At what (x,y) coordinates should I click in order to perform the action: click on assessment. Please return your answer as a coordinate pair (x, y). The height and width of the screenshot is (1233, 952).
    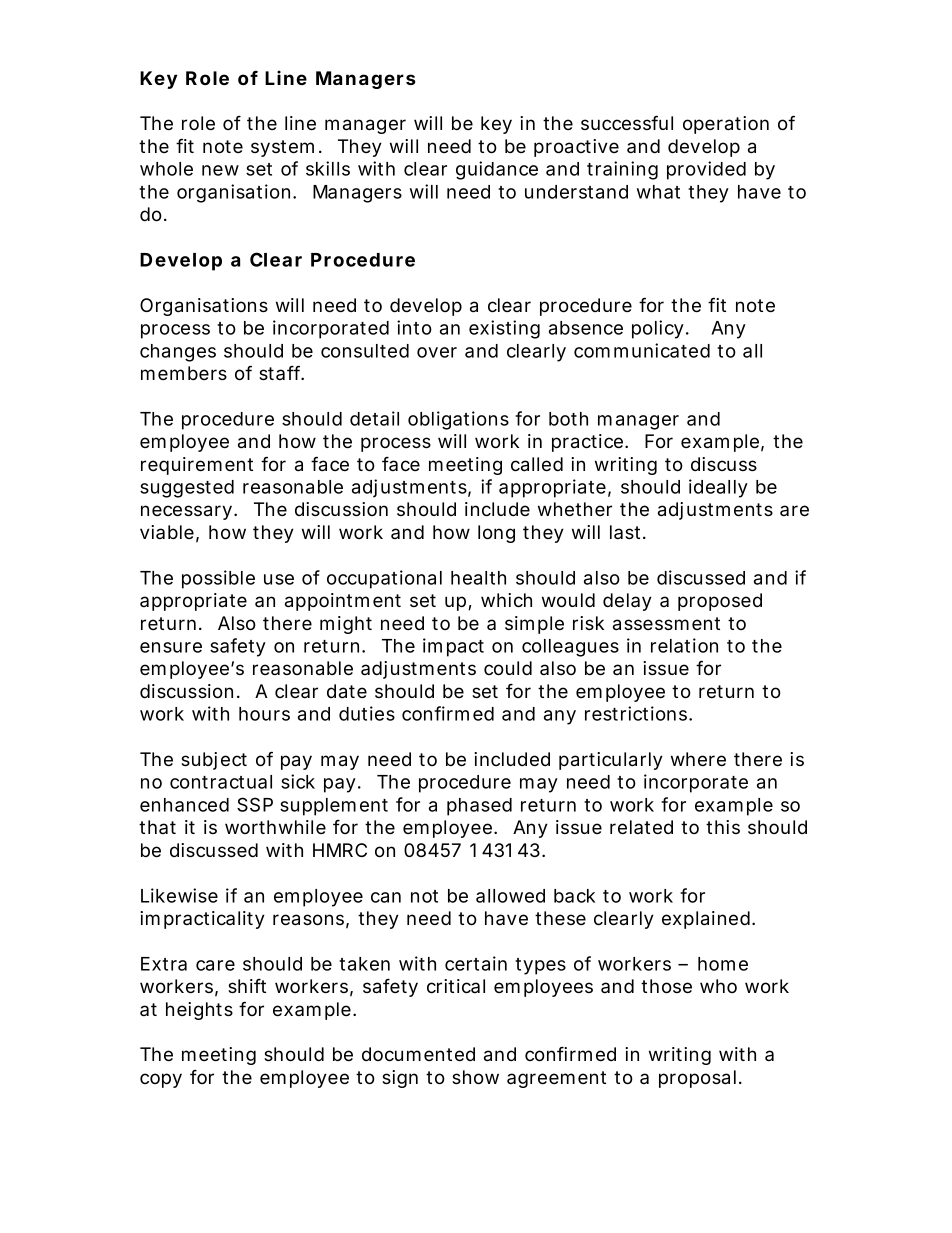
    Looking at the image, I should click on (666, 624).
